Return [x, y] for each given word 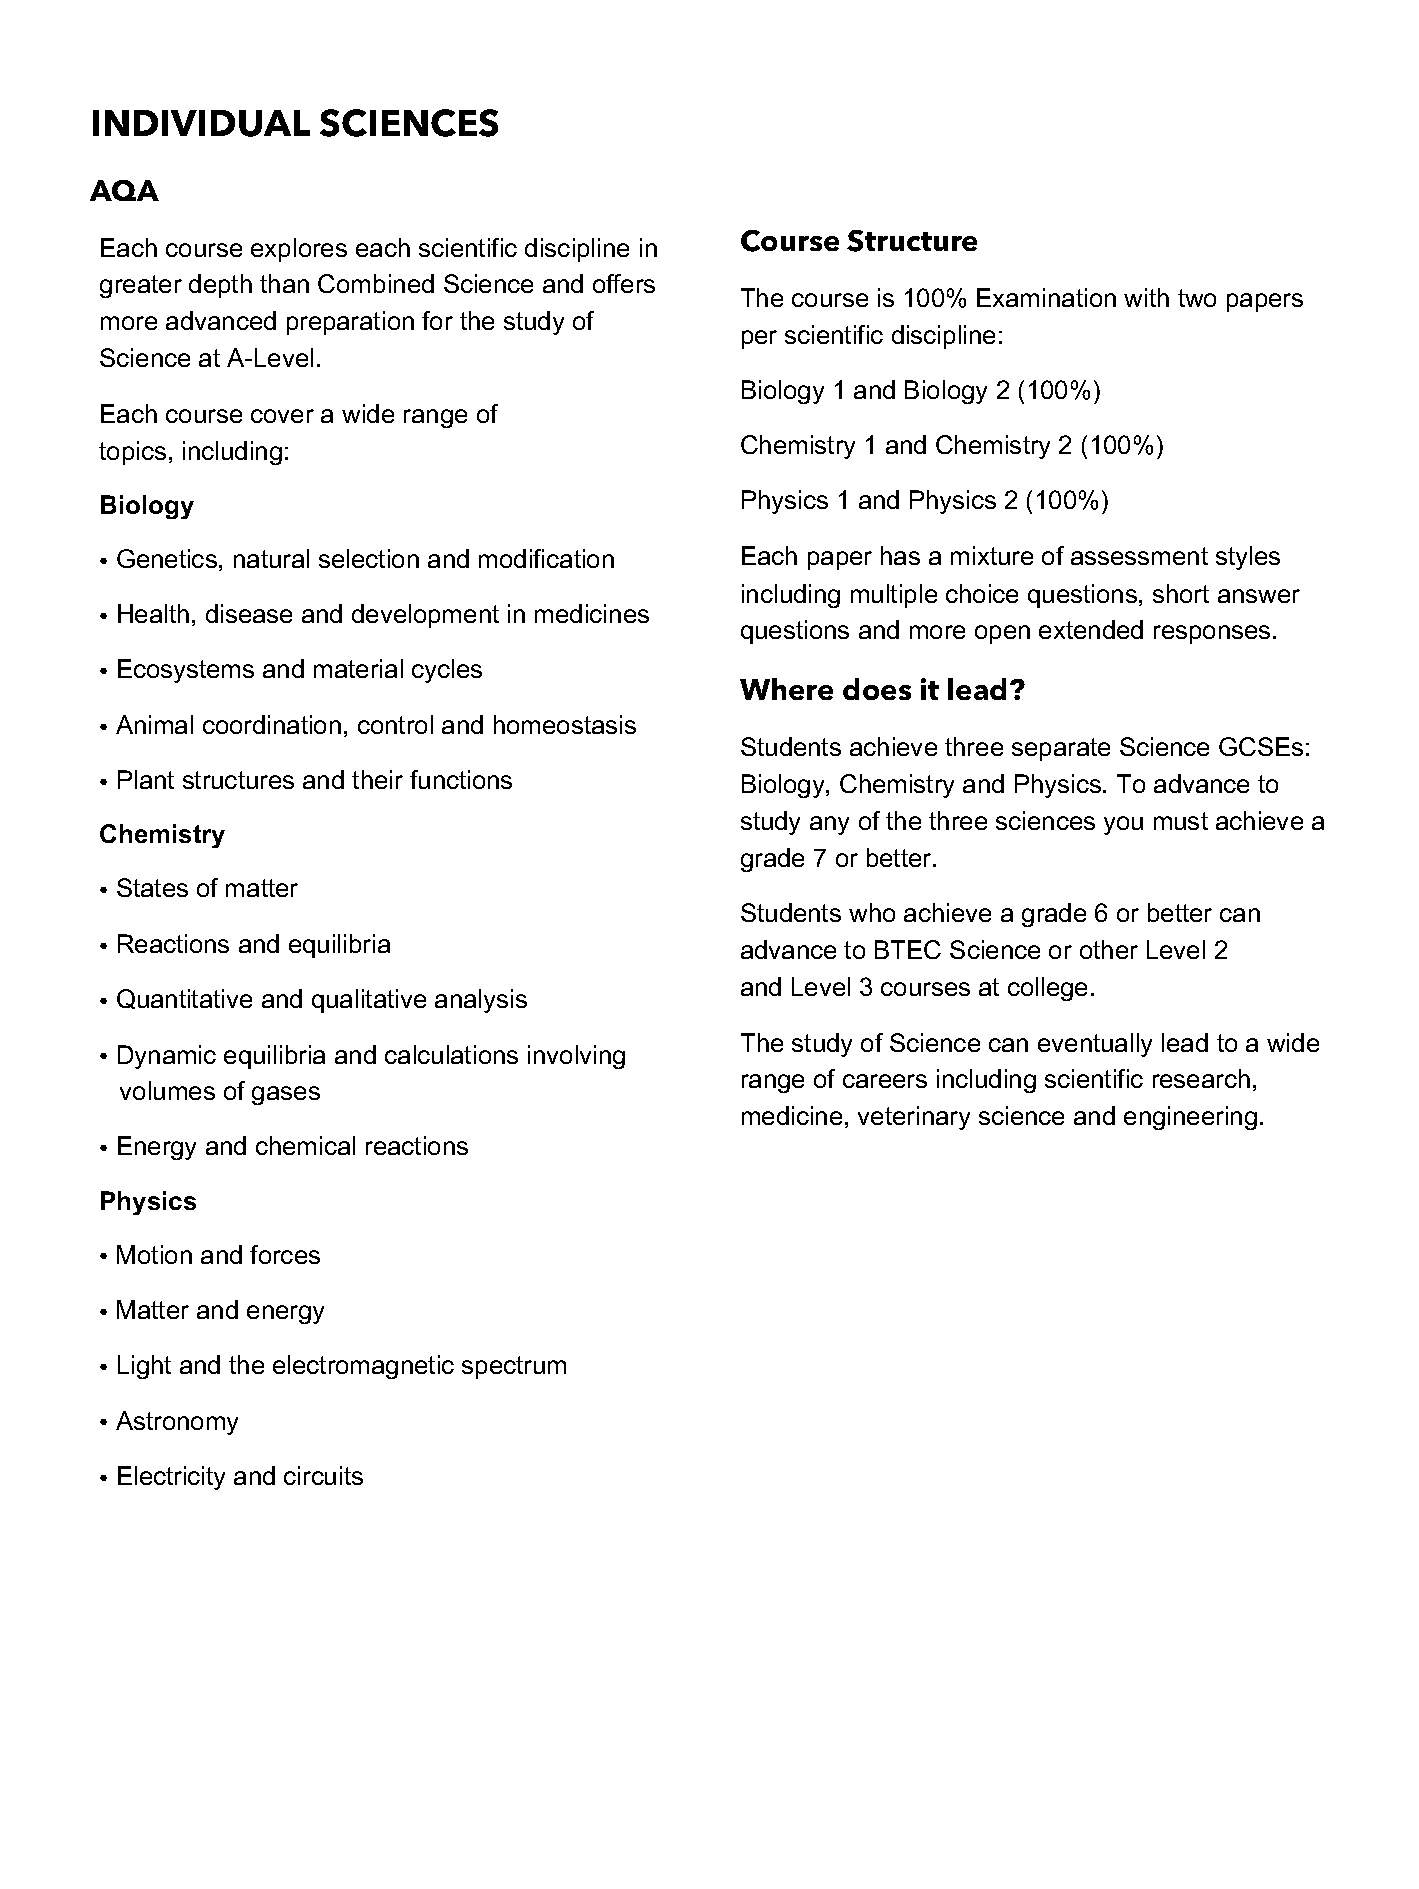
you [1123, 825]
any [829, 825]
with [1146, 297]
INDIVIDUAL [201, 123]
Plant [146, 779]
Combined [376, 283]
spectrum [514, 1367]
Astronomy [177, 1423]
